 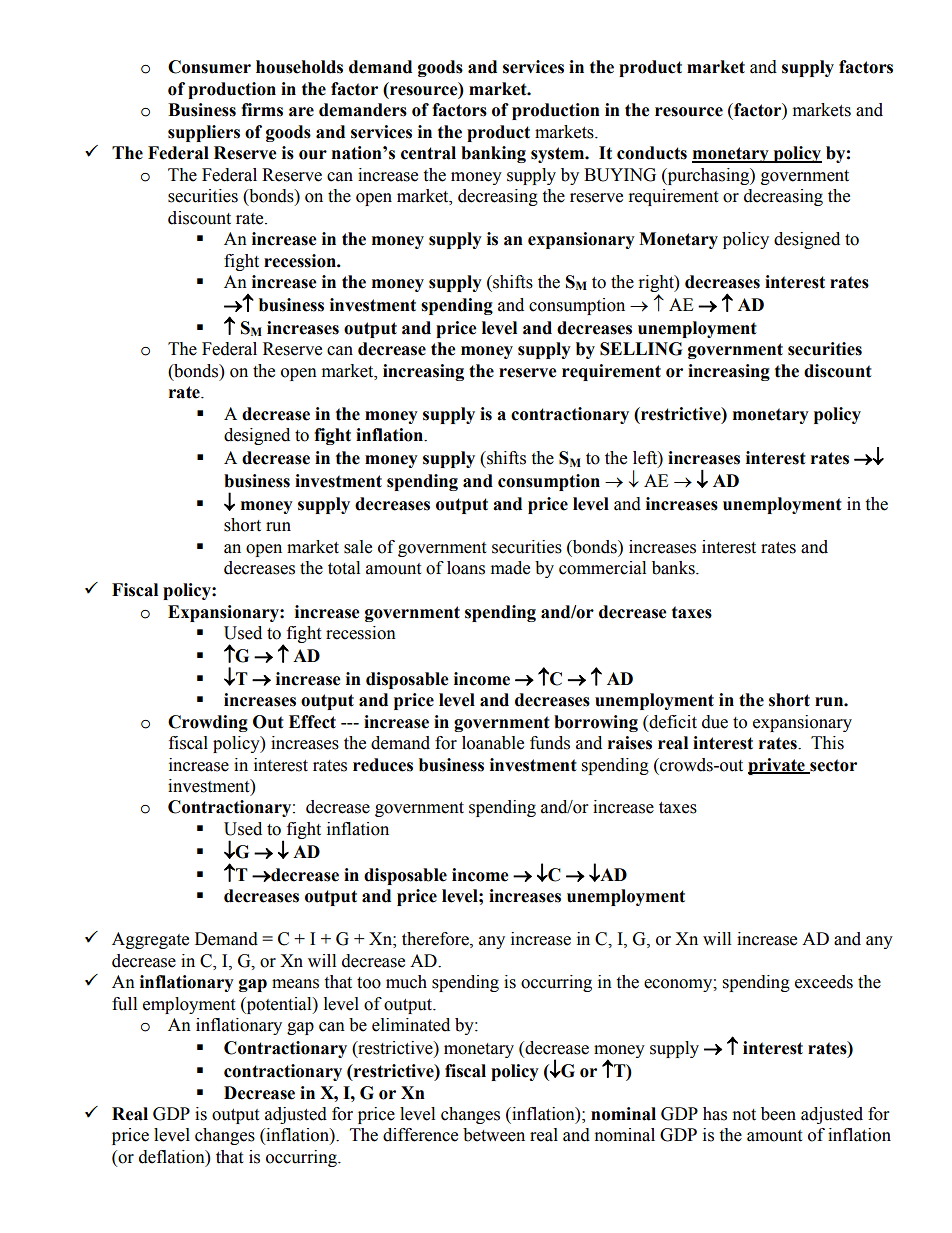 What do you see at coordinates (406, 982) in the page?
I see `much` at bounding box center [406, 982].
